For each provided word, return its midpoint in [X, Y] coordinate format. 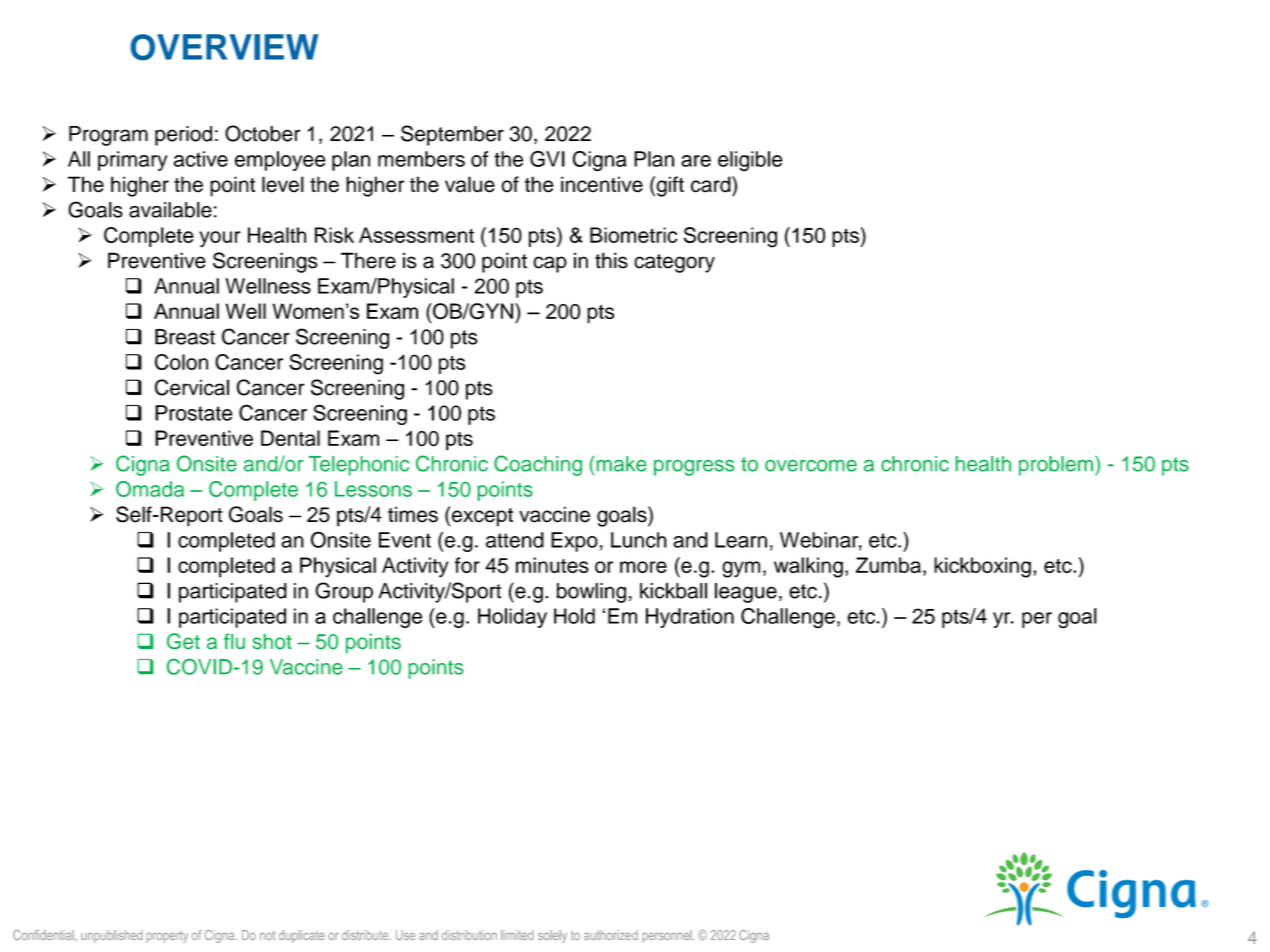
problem [1056, 466]
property [167, 937]
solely [552, 936]
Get [183, 641]
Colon [181, 362]
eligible [750, 161]
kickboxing [982, 567]
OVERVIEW [224, 47]
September [452, 135]
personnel [668, 936]
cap [550, 264]
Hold [574, 616]
